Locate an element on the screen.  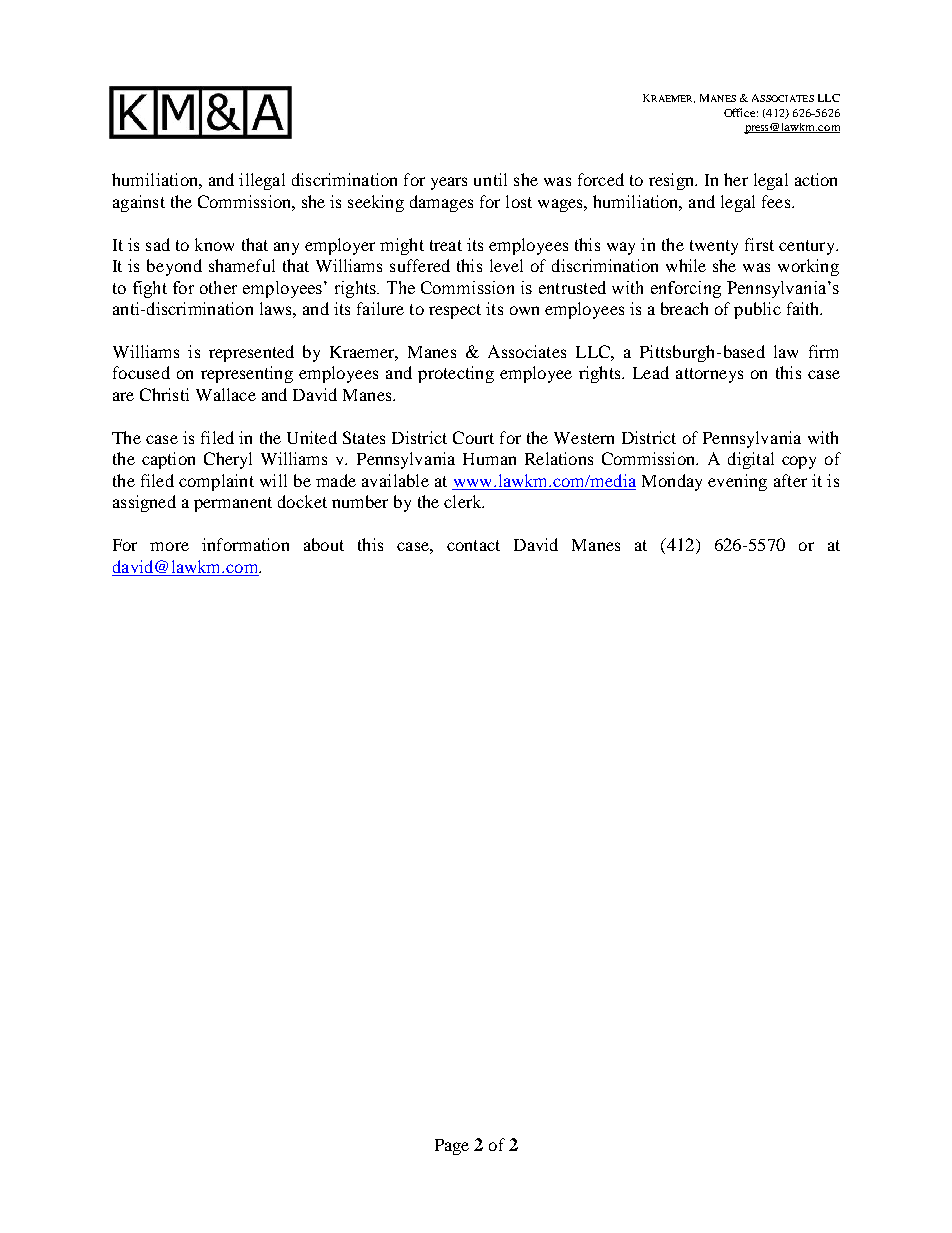
Page is located at coordinates (452, 1147).
